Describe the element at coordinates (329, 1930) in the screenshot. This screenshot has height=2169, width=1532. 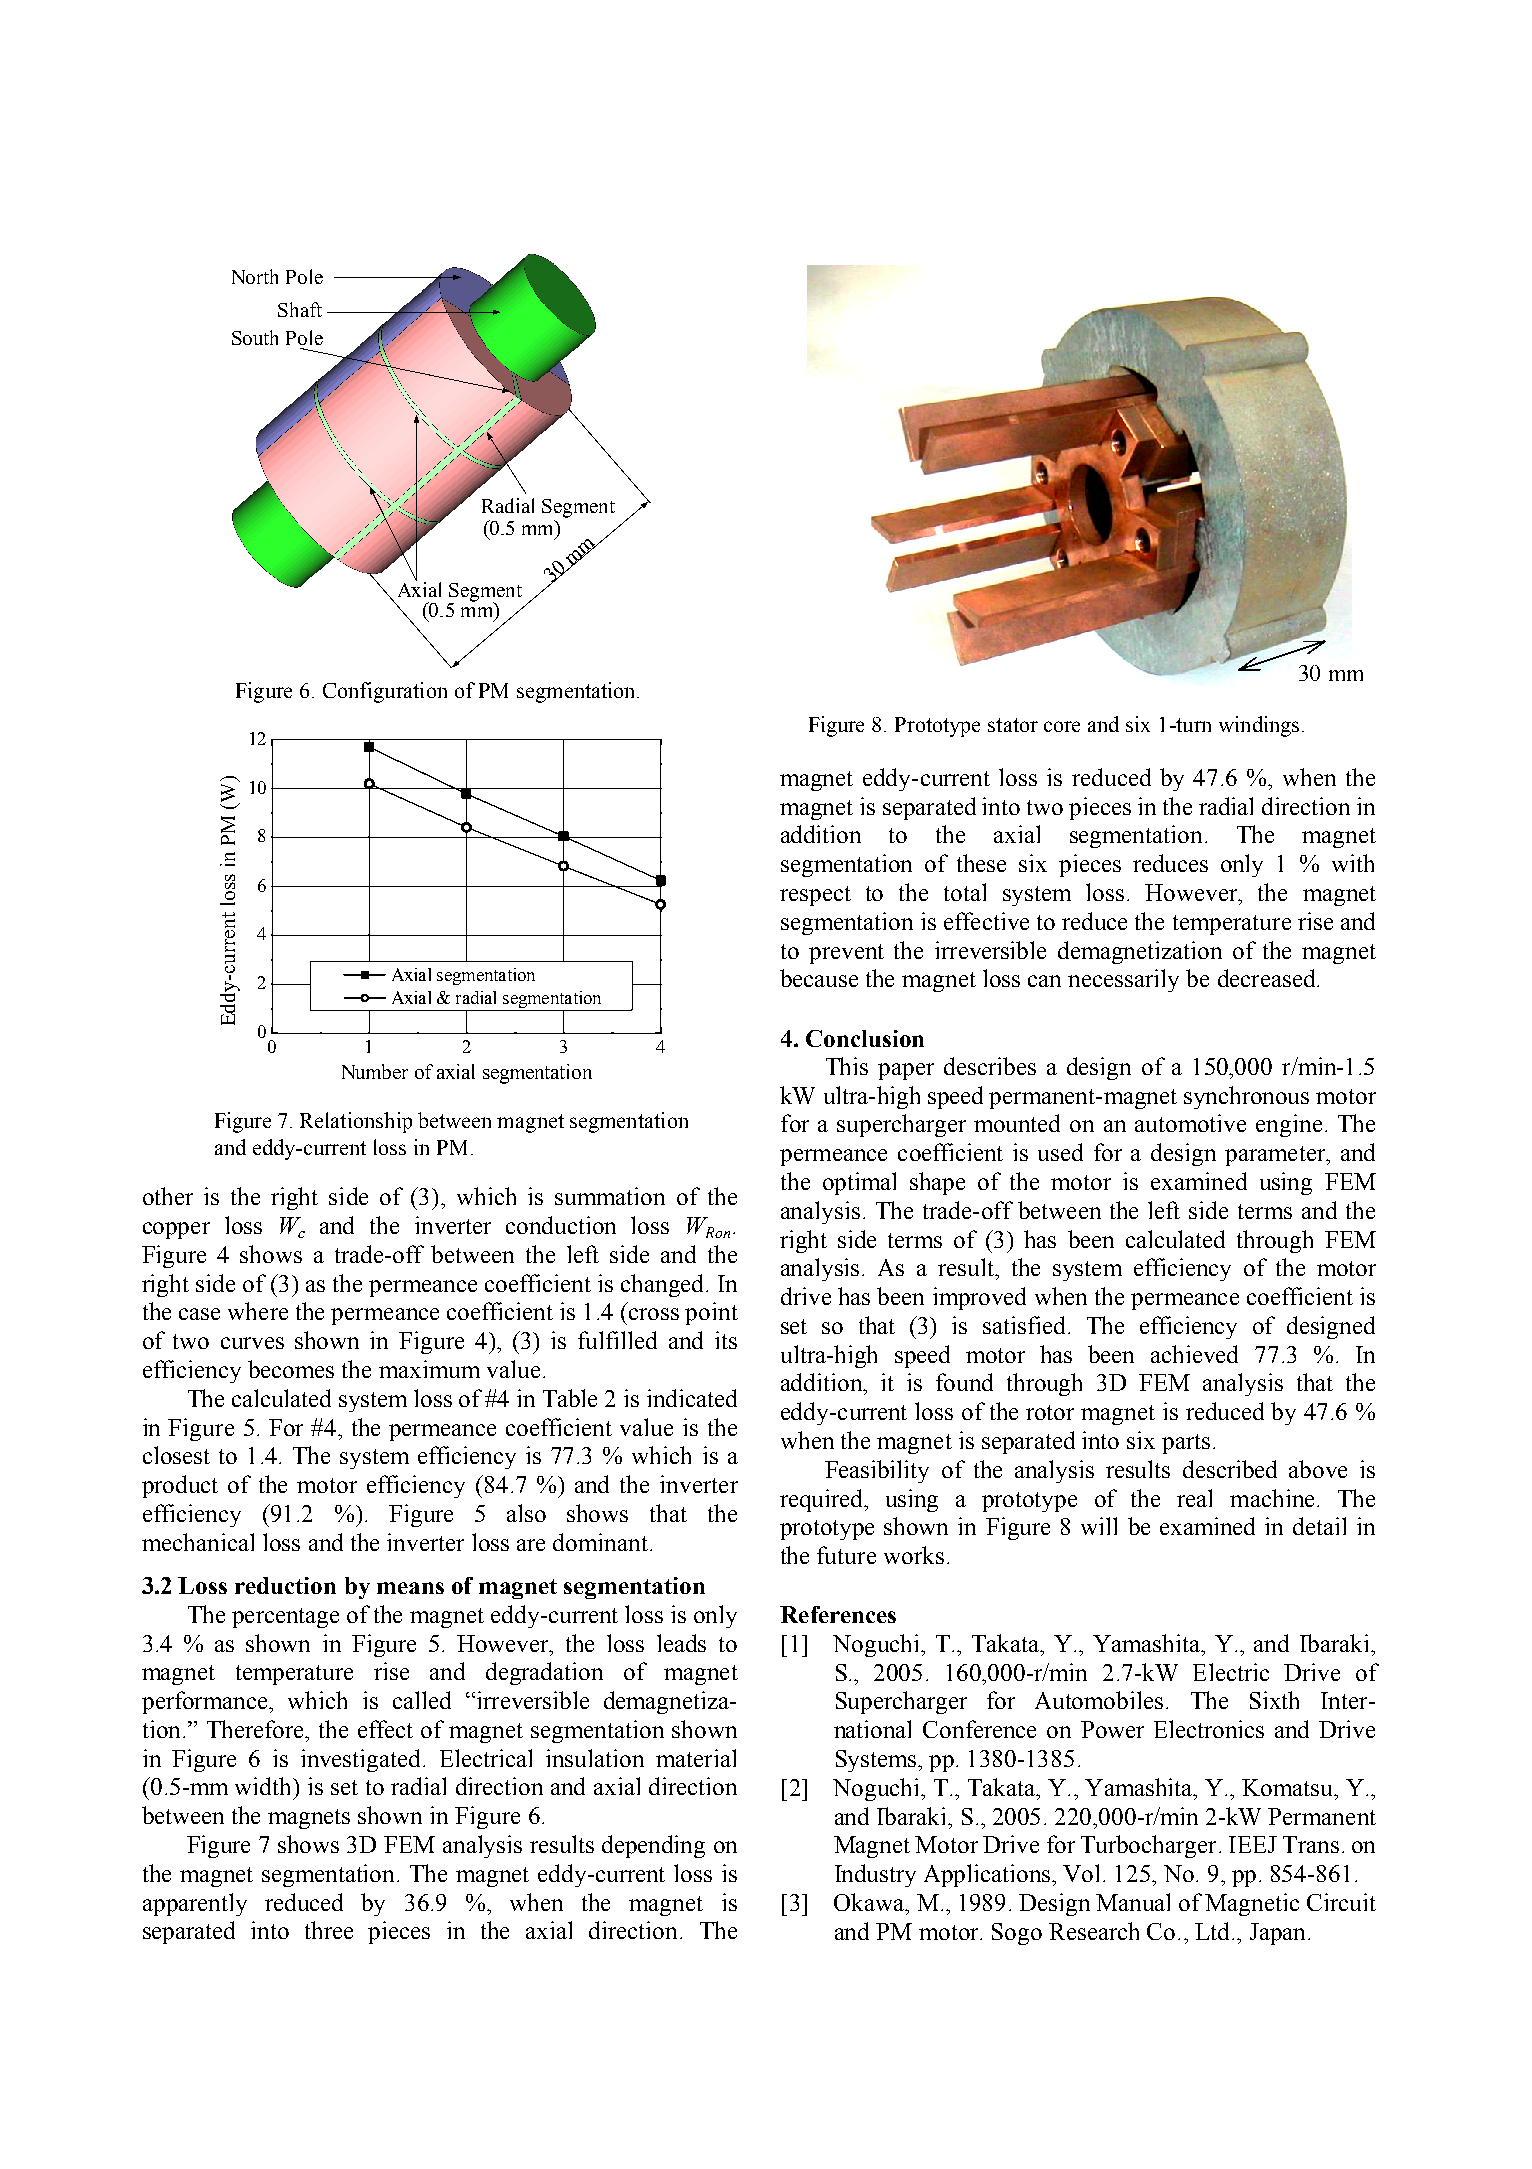
I see `three` at that location.
